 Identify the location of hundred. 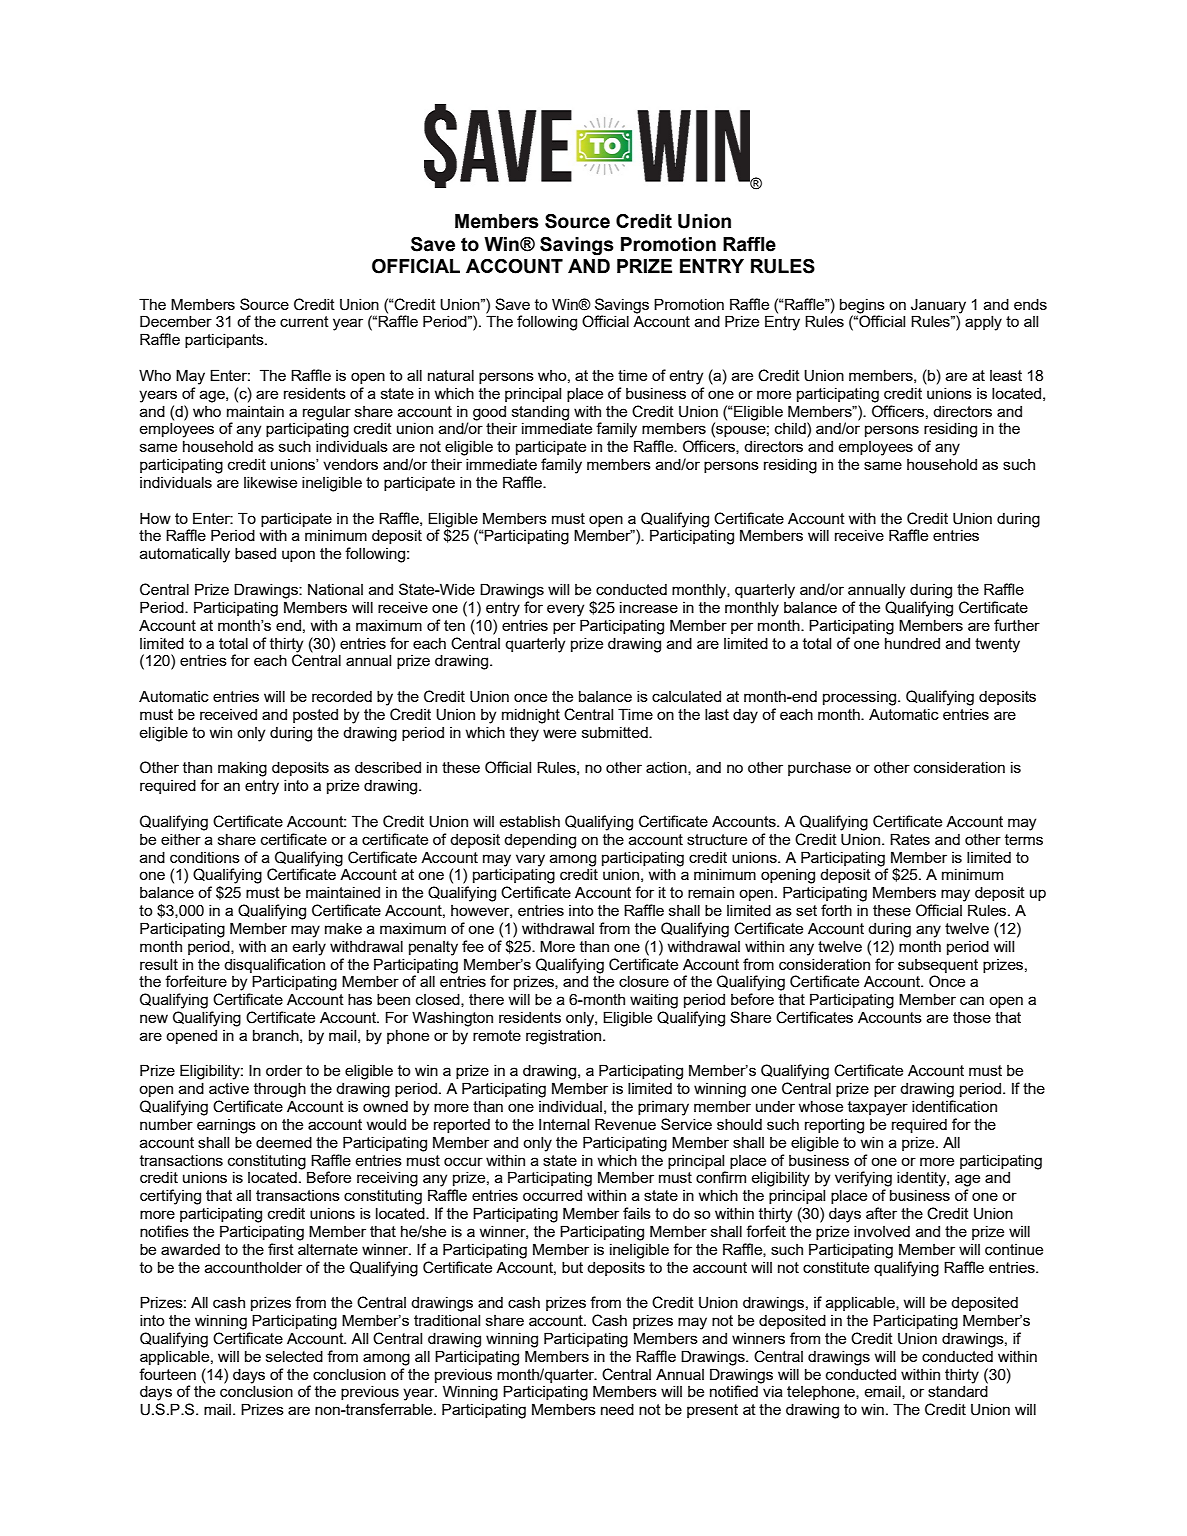
(912, 643).
